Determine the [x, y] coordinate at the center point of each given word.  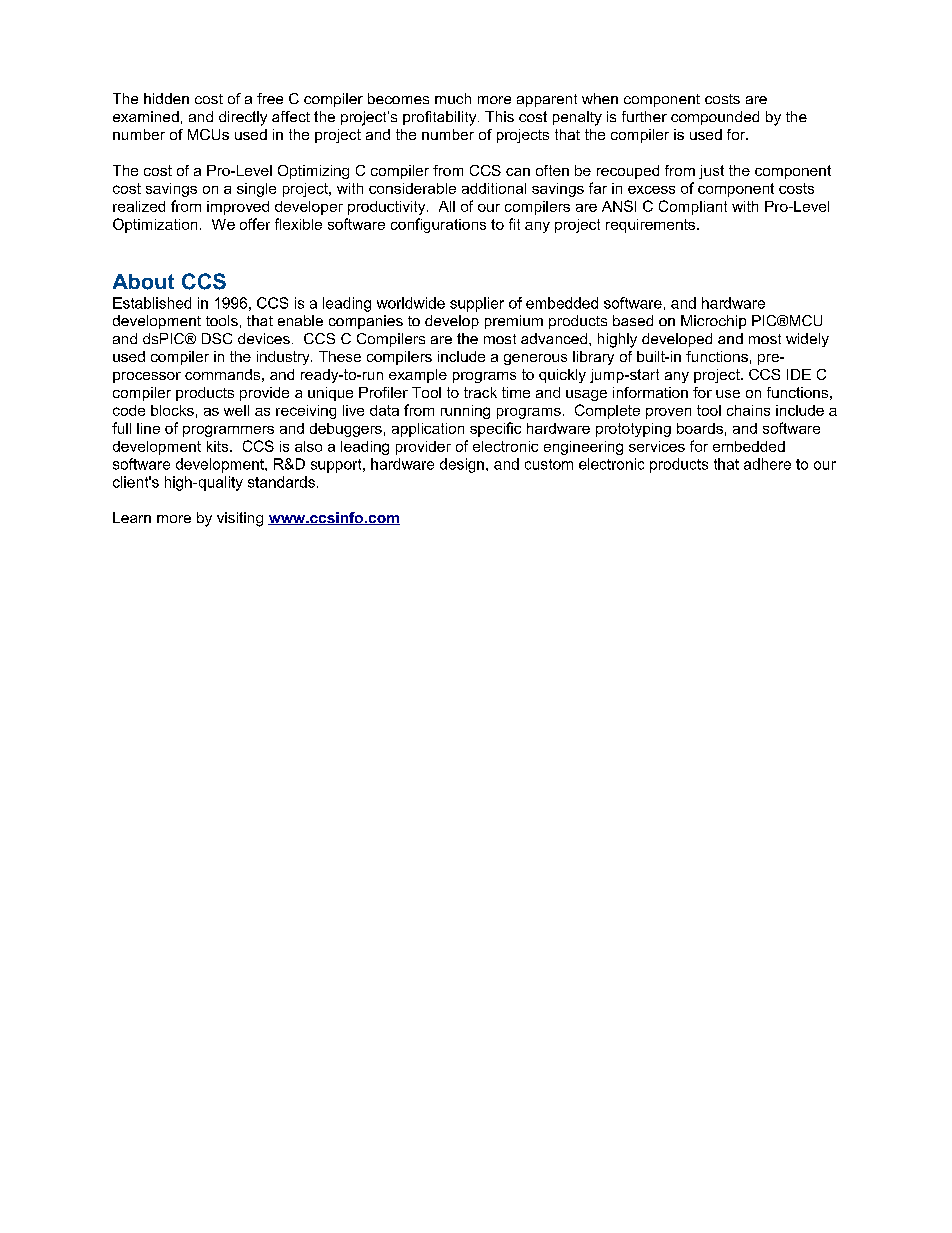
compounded [715, 118]
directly [243, 118]
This [499, 116]
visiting [240, 519]
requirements [652, 226]
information [650, 392]
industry [284, 358]
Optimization [155, 225]
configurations [438, 225]
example [418, 376]
